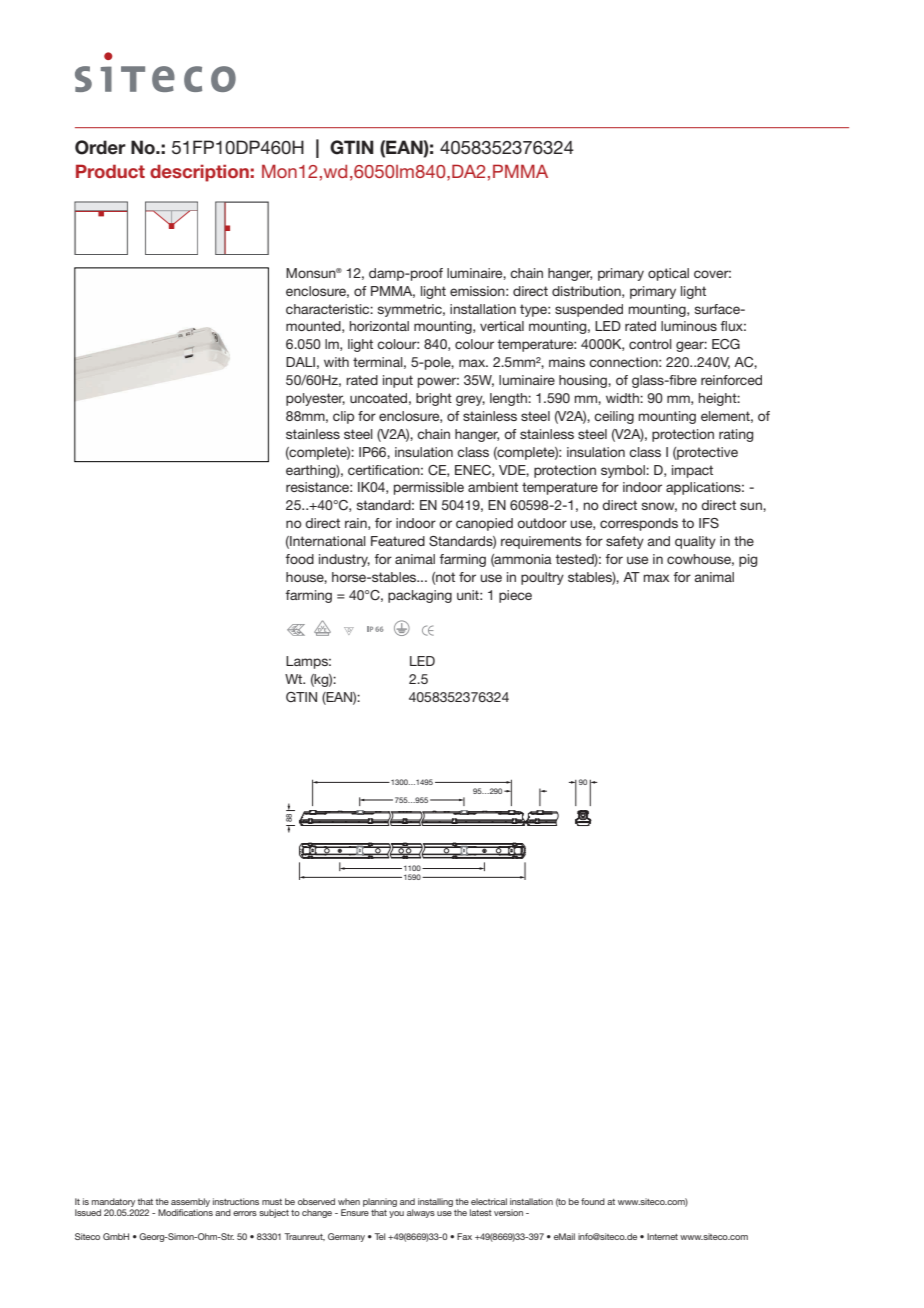  What do you see at coordinates (502, 326) in the screenshot?
I see `vertical` at bounding box center [502, 326].
